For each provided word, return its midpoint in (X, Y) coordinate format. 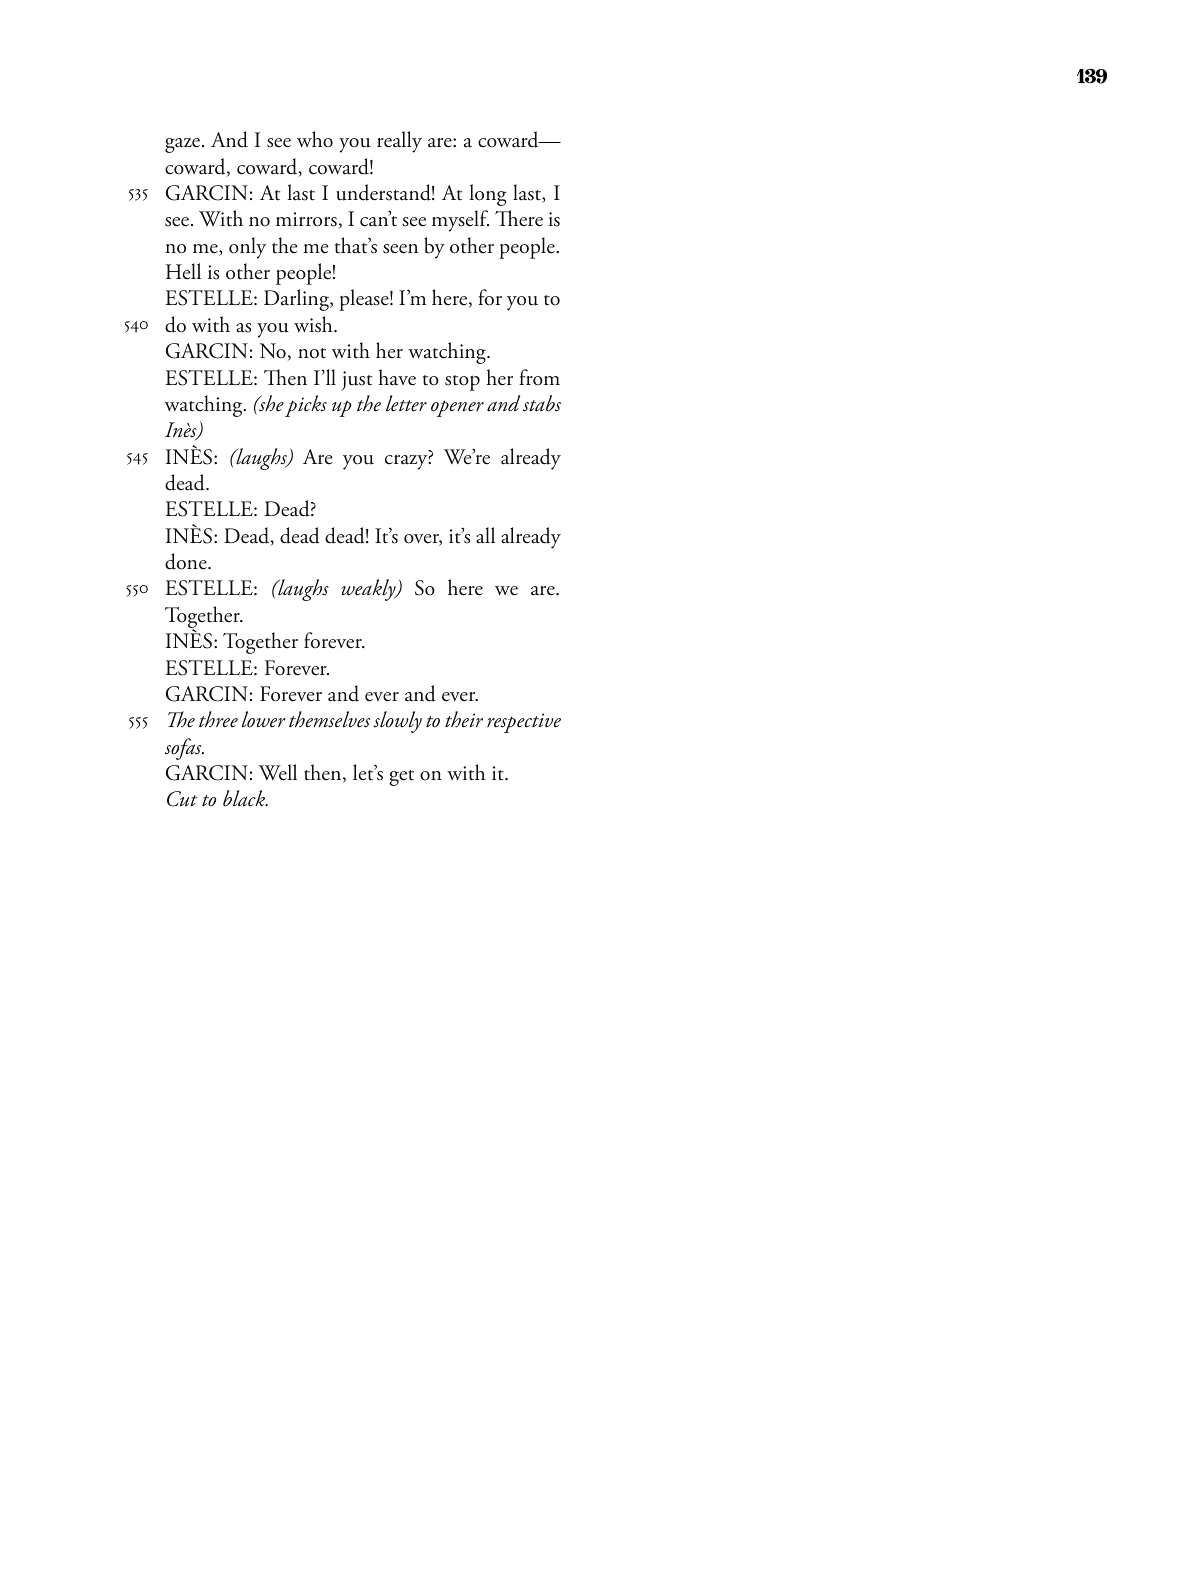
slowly (397, 722)
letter (406, 403)
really (399, 142)
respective (524, 723)
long (488, 195)
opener (457, 408)
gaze (184, 145)
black (245, 798)
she (270, 403)
